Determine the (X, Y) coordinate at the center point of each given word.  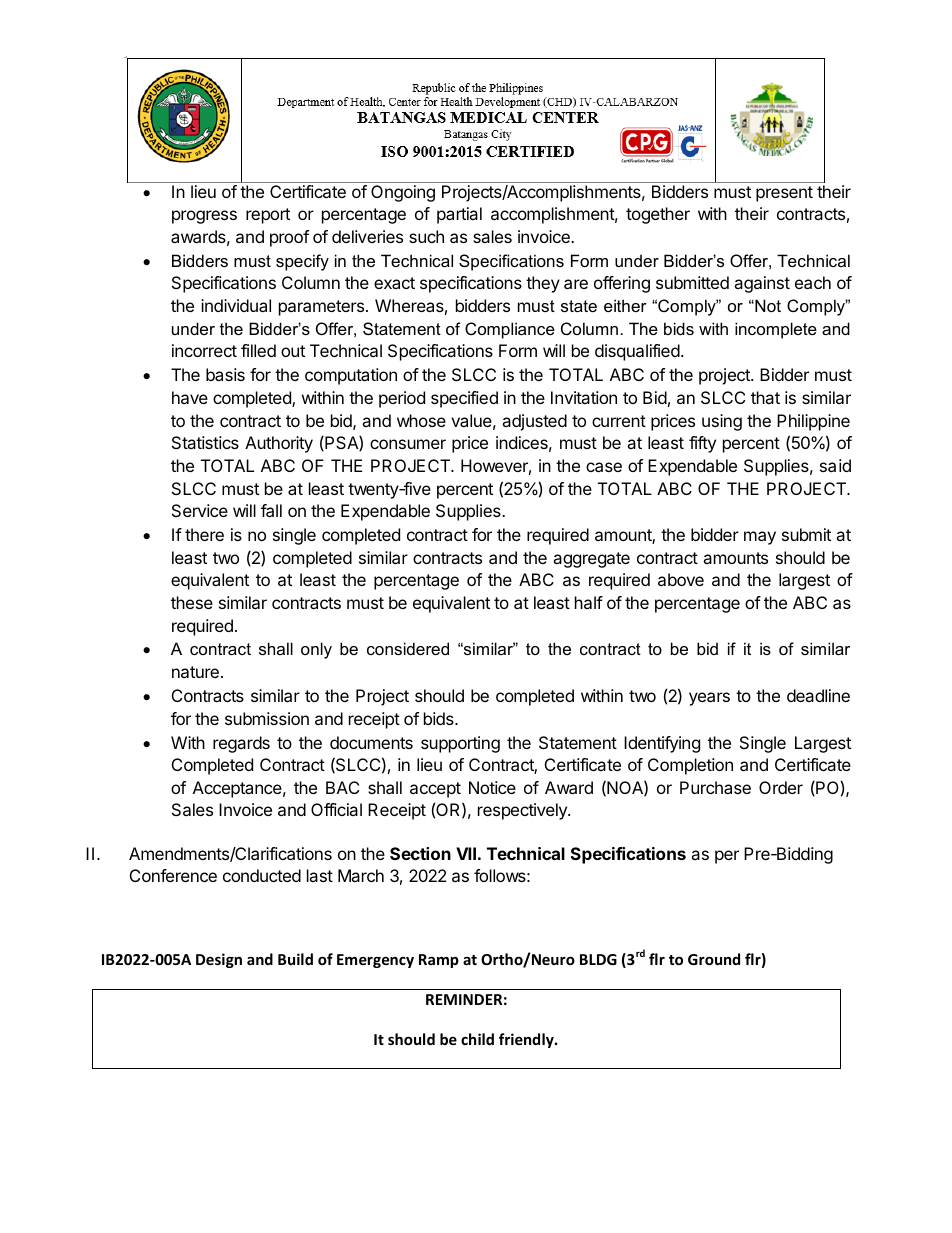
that (765, 397)
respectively (523, 811)
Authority (279, 444)
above (681, 579)
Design (219, 960)
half (589, 602)
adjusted (534, 422)
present (784, 194)
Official (336, 809)
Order (781, 787)
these (192, 602)
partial (459, 215)
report (268, 216)
